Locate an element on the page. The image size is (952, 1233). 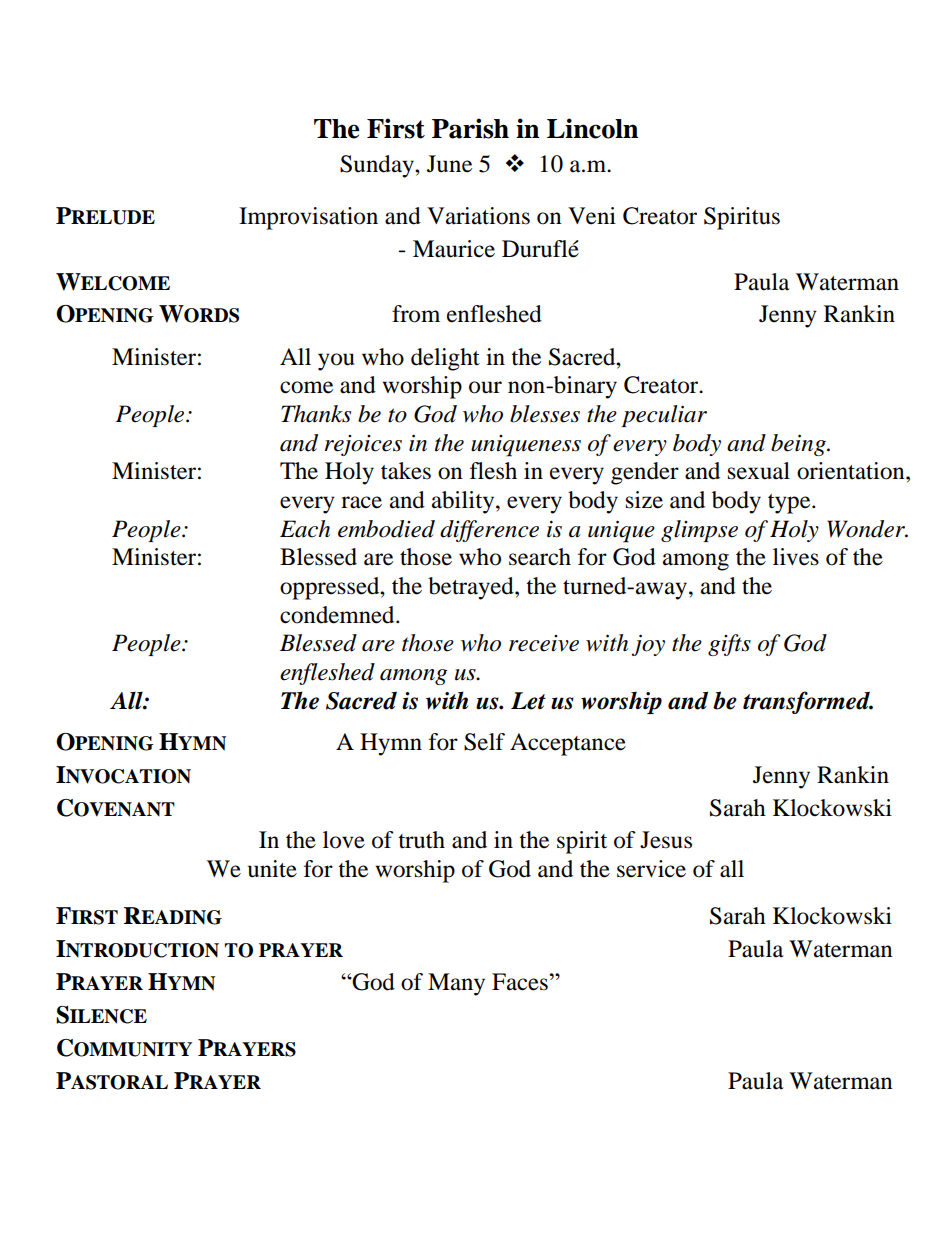
service is located at coordinates (651, 869).
